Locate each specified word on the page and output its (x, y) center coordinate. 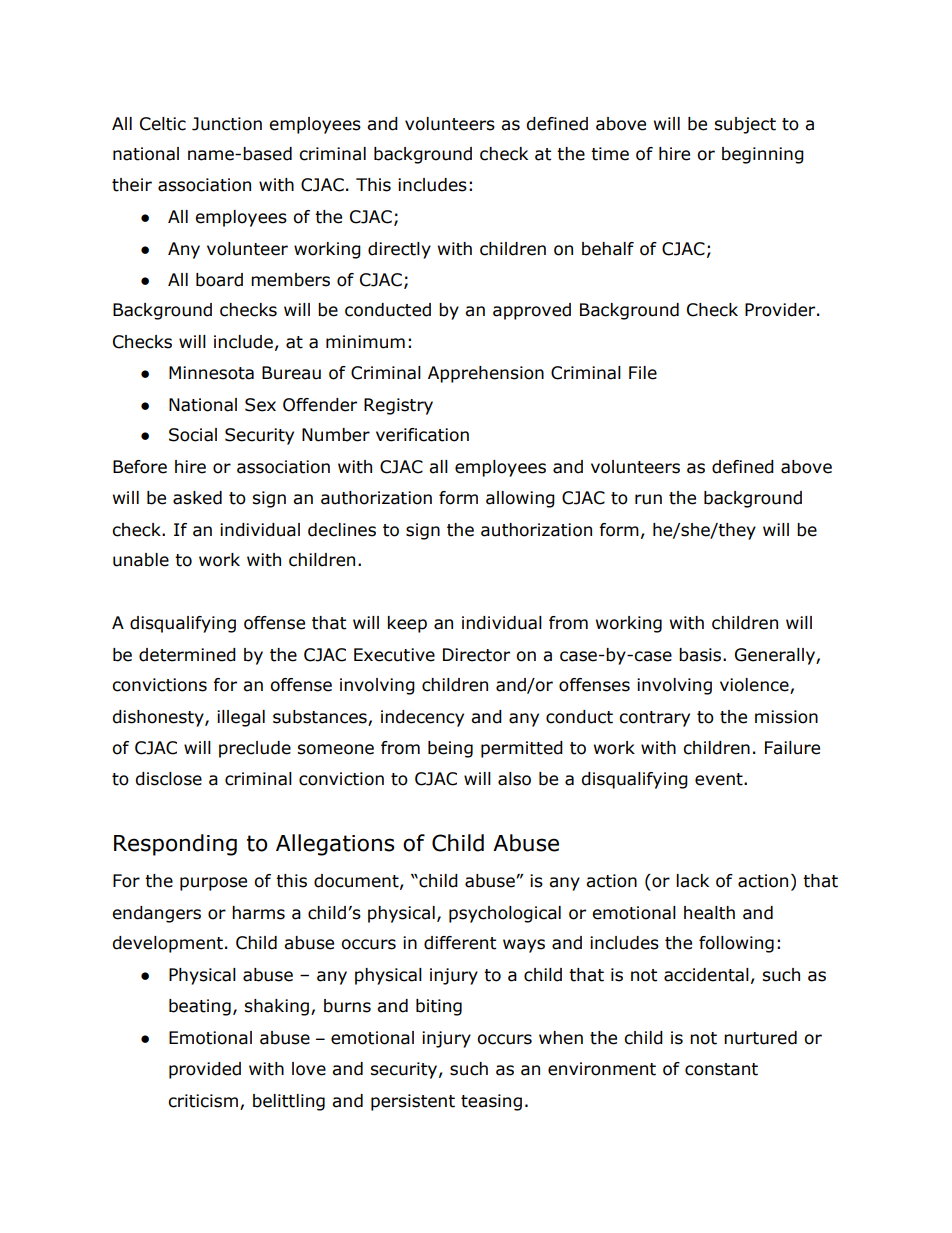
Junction (227, 124)
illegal (241, 718)
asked (197, 498)
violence (755, 686)
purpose (213, 884)
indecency (422, 718)
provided (205, 1070)
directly (399, 250)
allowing (520, 499)
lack (692, 881)
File (643, 373)
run (648, 499)
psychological (505, 914)
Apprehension (486, 374)
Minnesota (211, 373)
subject (745, 125)
